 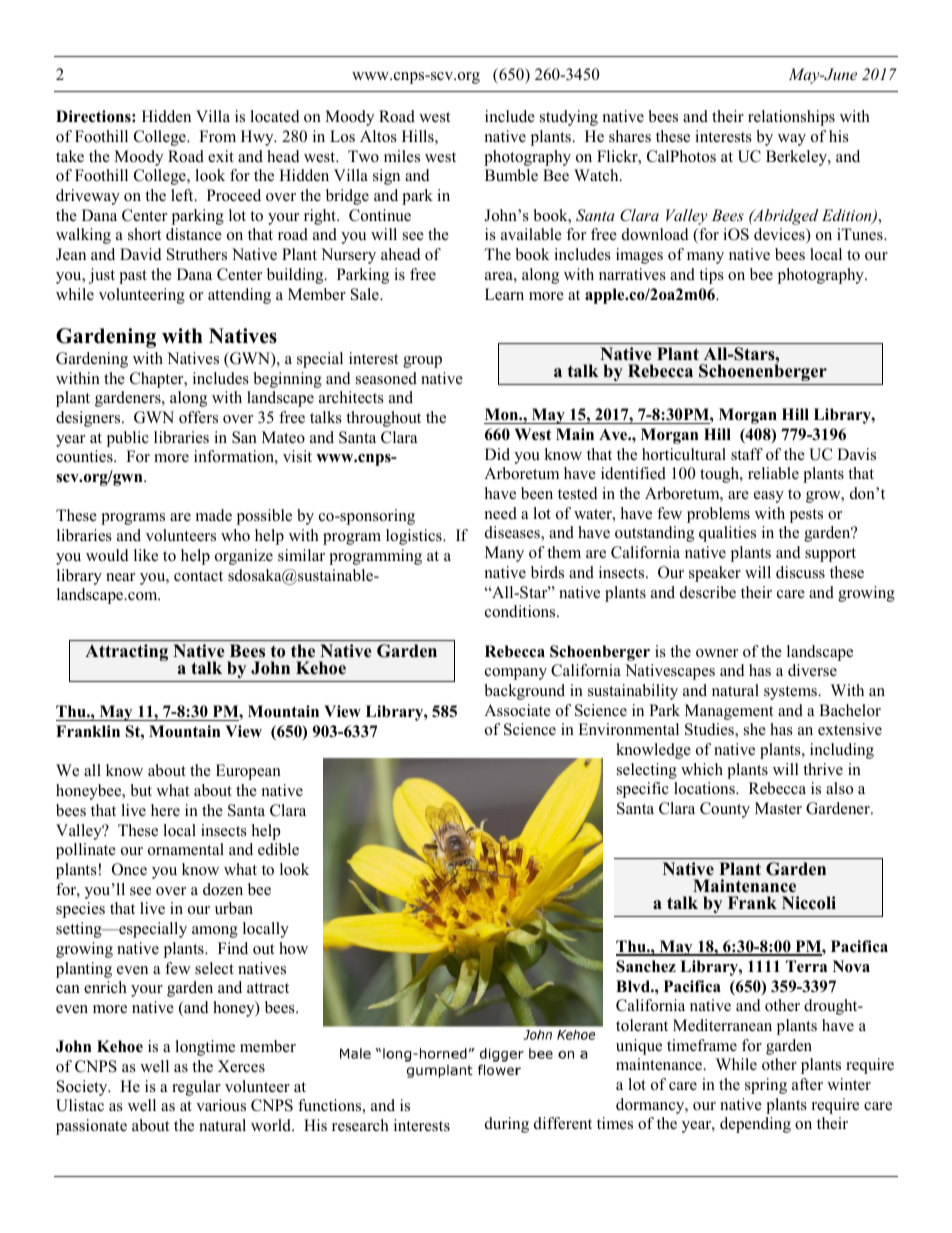 I want to click on From, so click(x=217, y=136).
